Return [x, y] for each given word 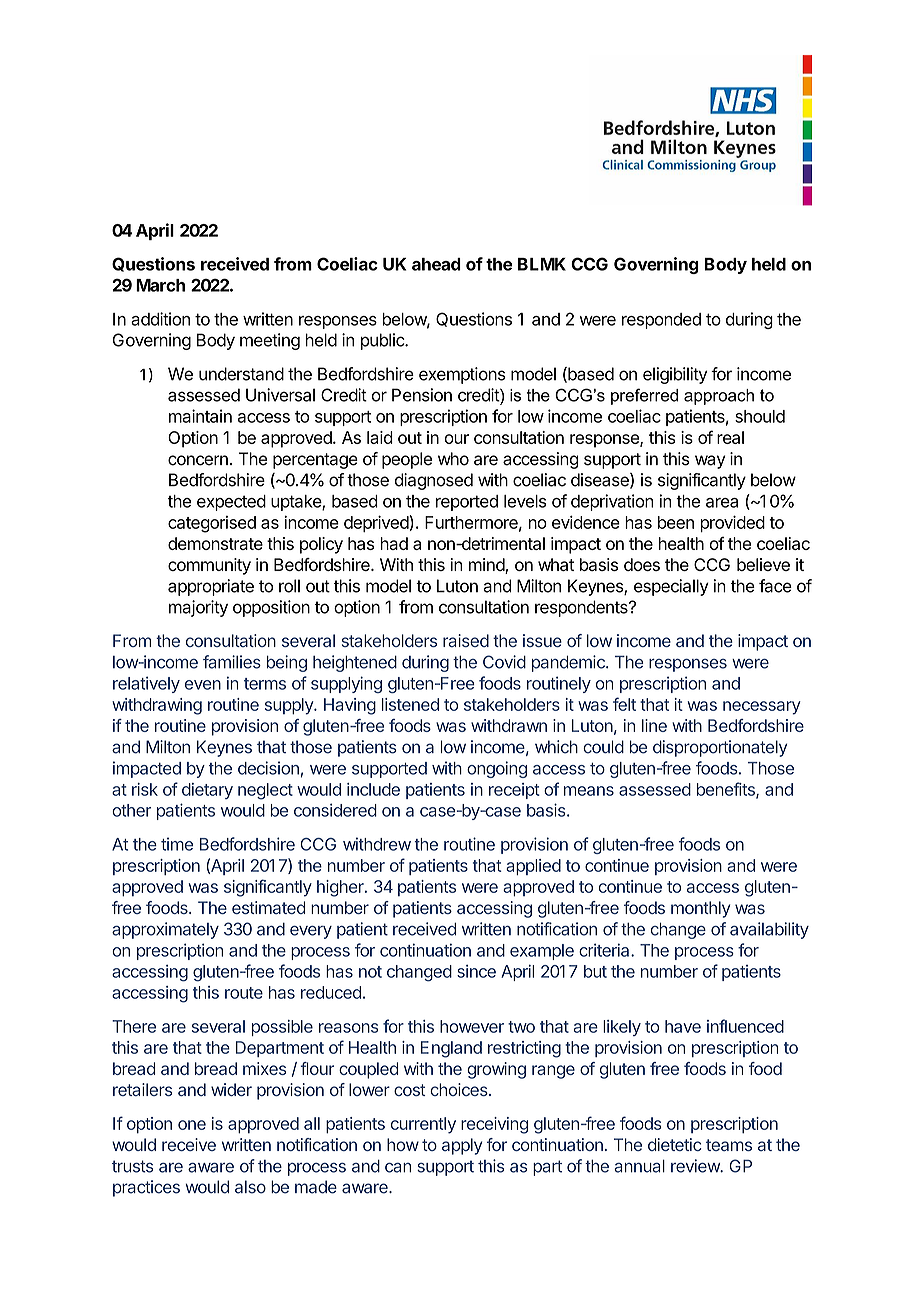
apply [462, 1146]
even [203, 685]
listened [410, 704]
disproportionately [720, 748]
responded [661, 321]
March [160, 285]
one [192, 1125]
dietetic [674, 1144]
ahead [436, 264]
